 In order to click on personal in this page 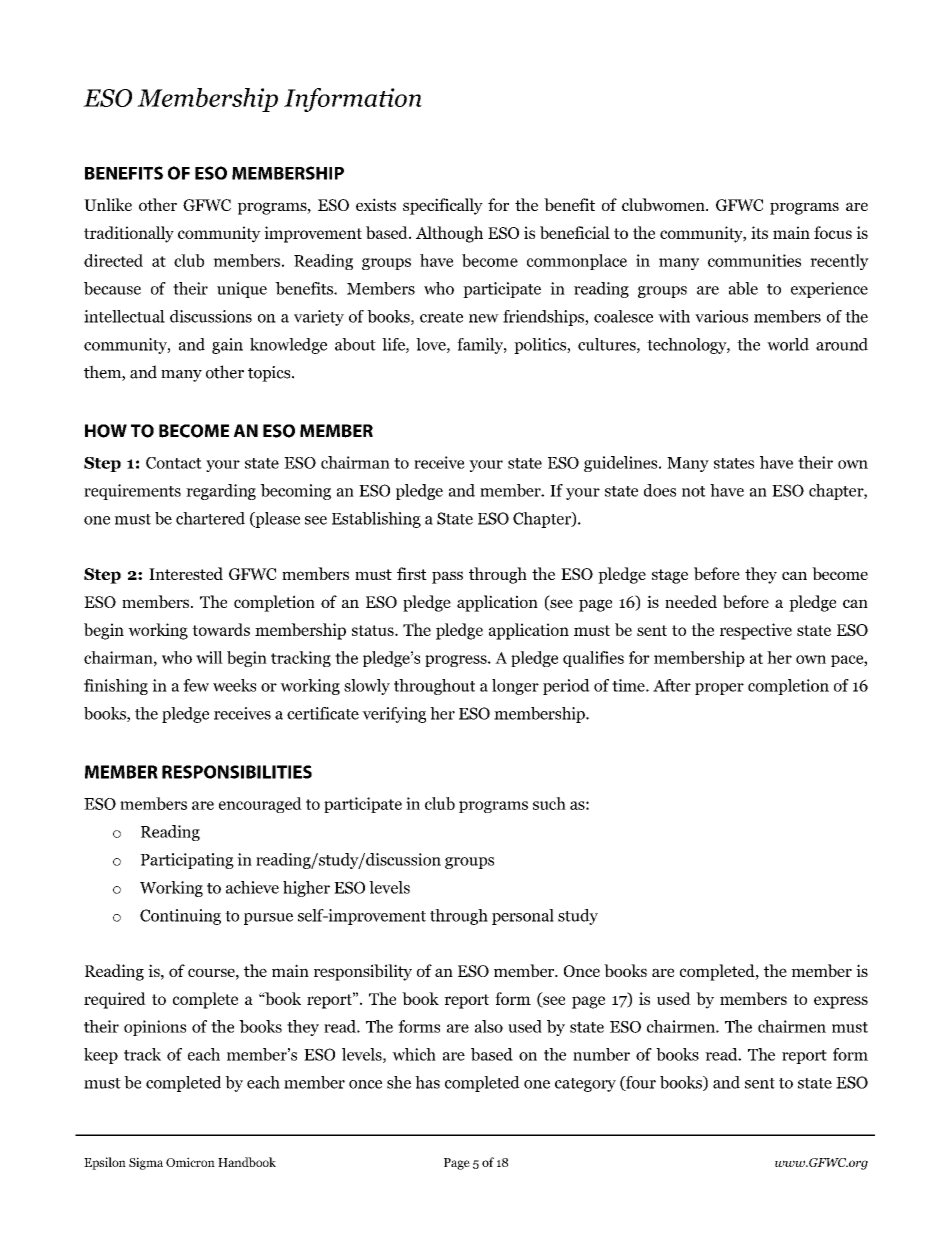, I will do `click(523, 917)`.
